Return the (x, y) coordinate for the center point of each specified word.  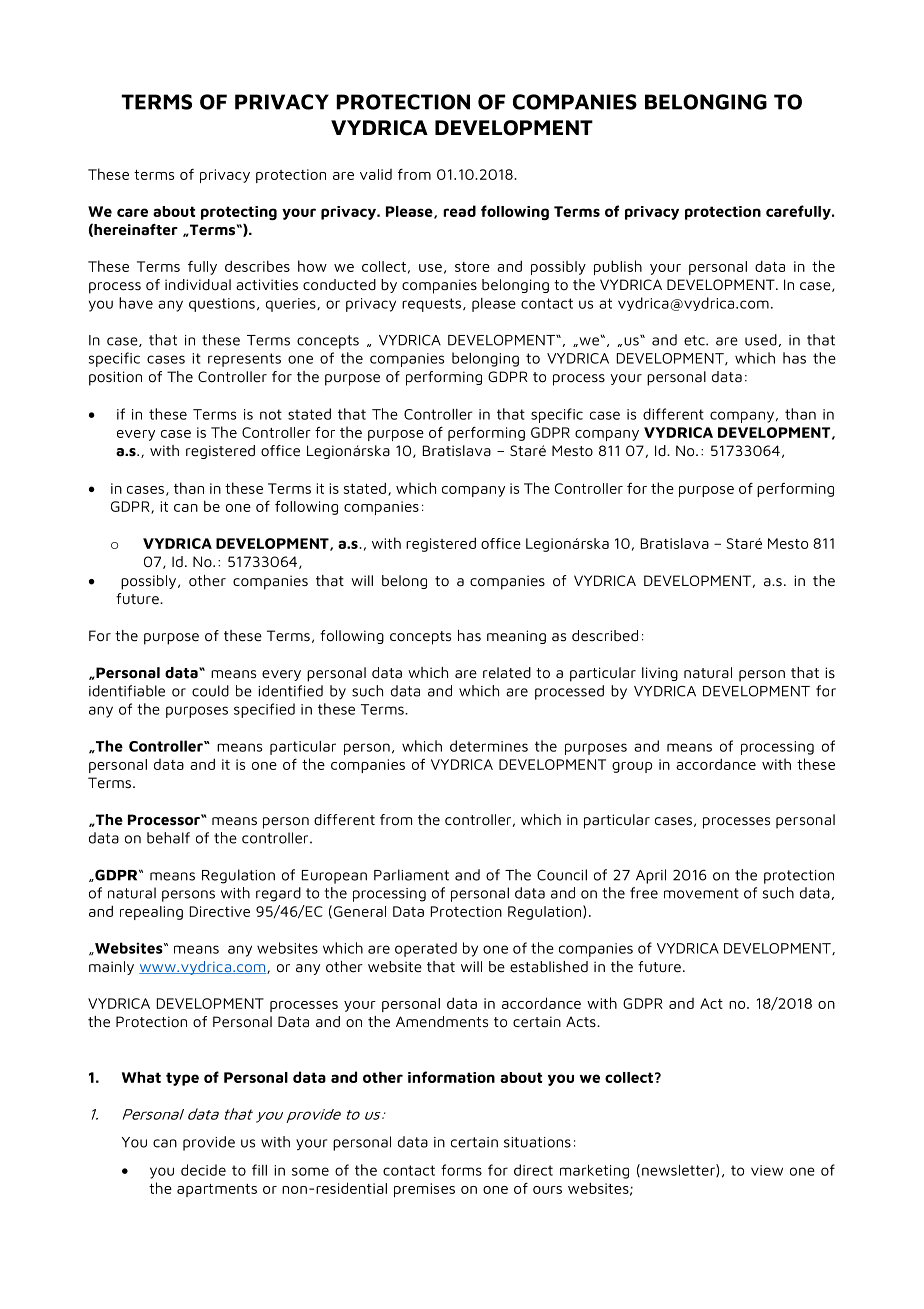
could (210, 691)
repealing (151, 913)
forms (461, 1170)
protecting (239, 213)
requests (431, 305)
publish (618, 267)
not (271, 414)
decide (203, 1170)
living (660, 674)
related (507, 673)
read (459, 211)
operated (426, 949)
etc (695, 340)
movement (701, 893)
